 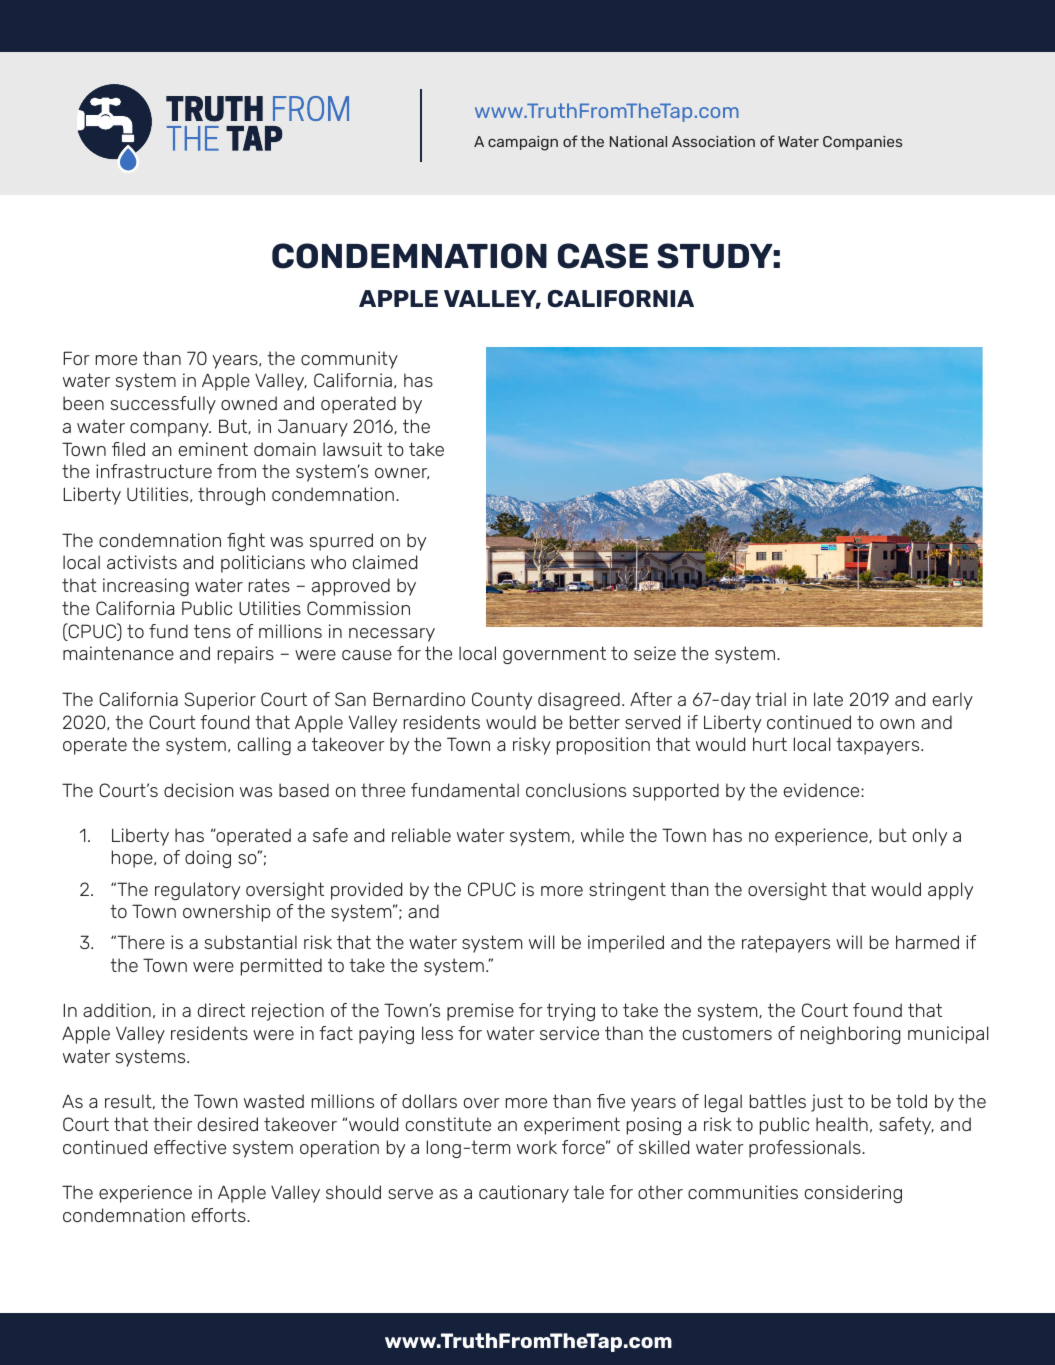 What do you see at coordinates (190, 1147) in the screenshot?
I see `effective` at bounding box center [190, 1147].
